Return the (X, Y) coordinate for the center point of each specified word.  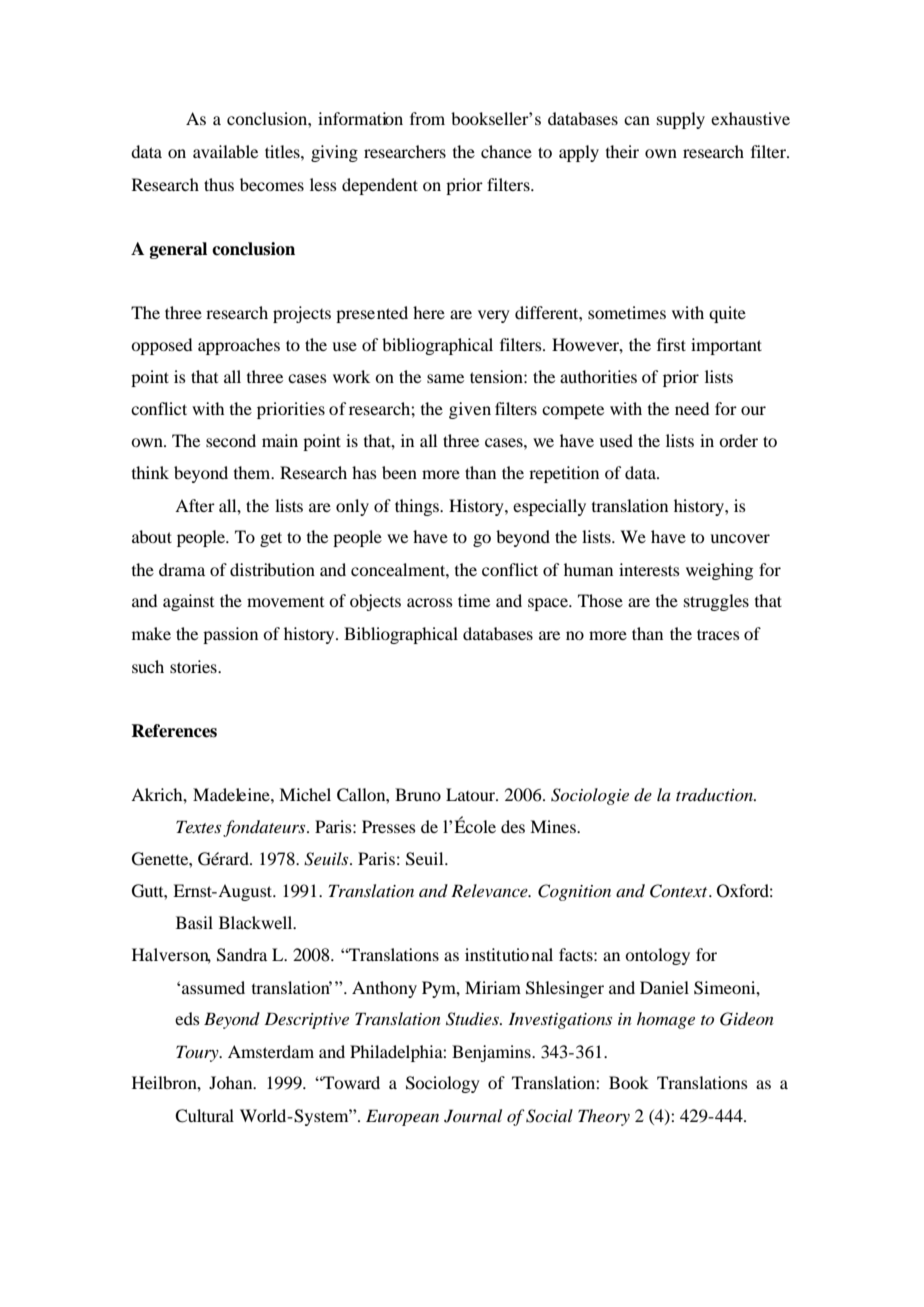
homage (666, 1020)
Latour (472, 794)
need (692, 408)
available (225, 151)
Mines (554, 826)
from (427, 118)
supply (681, 120)
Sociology (443, 1084)
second (231, 440)
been (399, 472)
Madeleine (232, 794)
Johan (232, 1082)
